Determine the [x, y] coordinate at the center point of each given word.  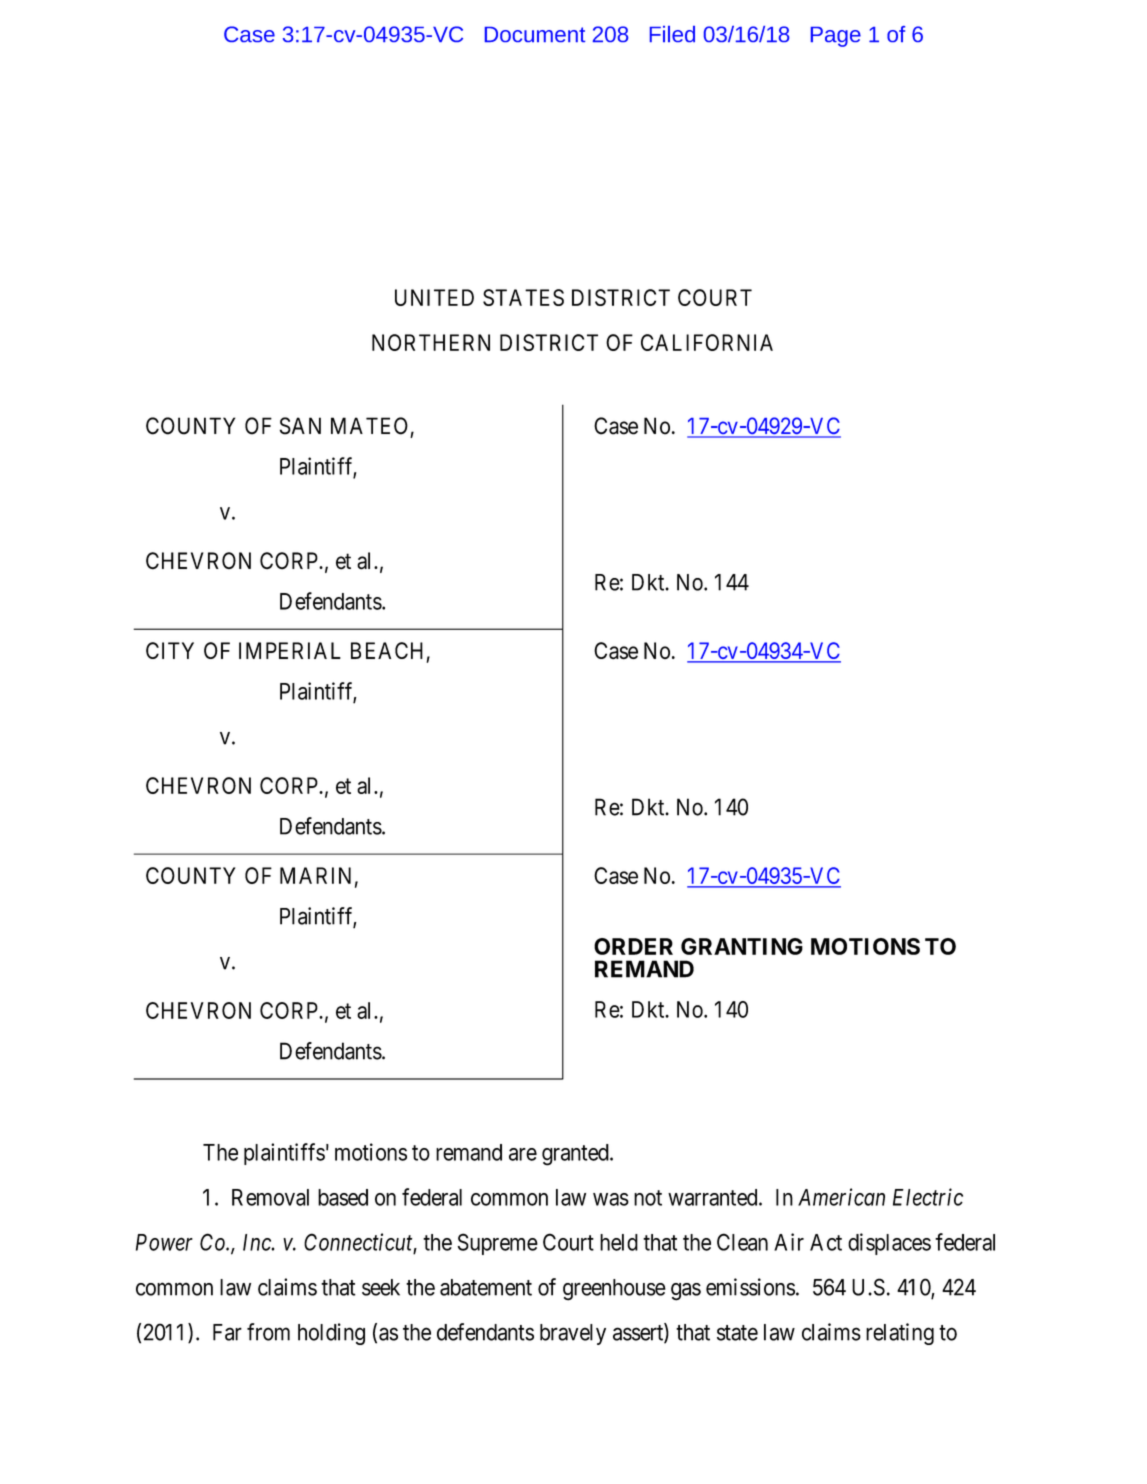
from [268, 1332]
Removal [270, 1197]
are [523, 1154]
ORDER [633, 946]
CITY [170, 650]
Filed [672, 34]
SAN [300, 426]
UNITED [434, 297]
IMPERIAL [290, 650]
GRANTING [742, 946]
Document [535, 34]
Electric [928, 1197]
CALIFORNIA [707, 342]
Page [836, 37]
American [841, 1197]
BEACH [387, 650]
